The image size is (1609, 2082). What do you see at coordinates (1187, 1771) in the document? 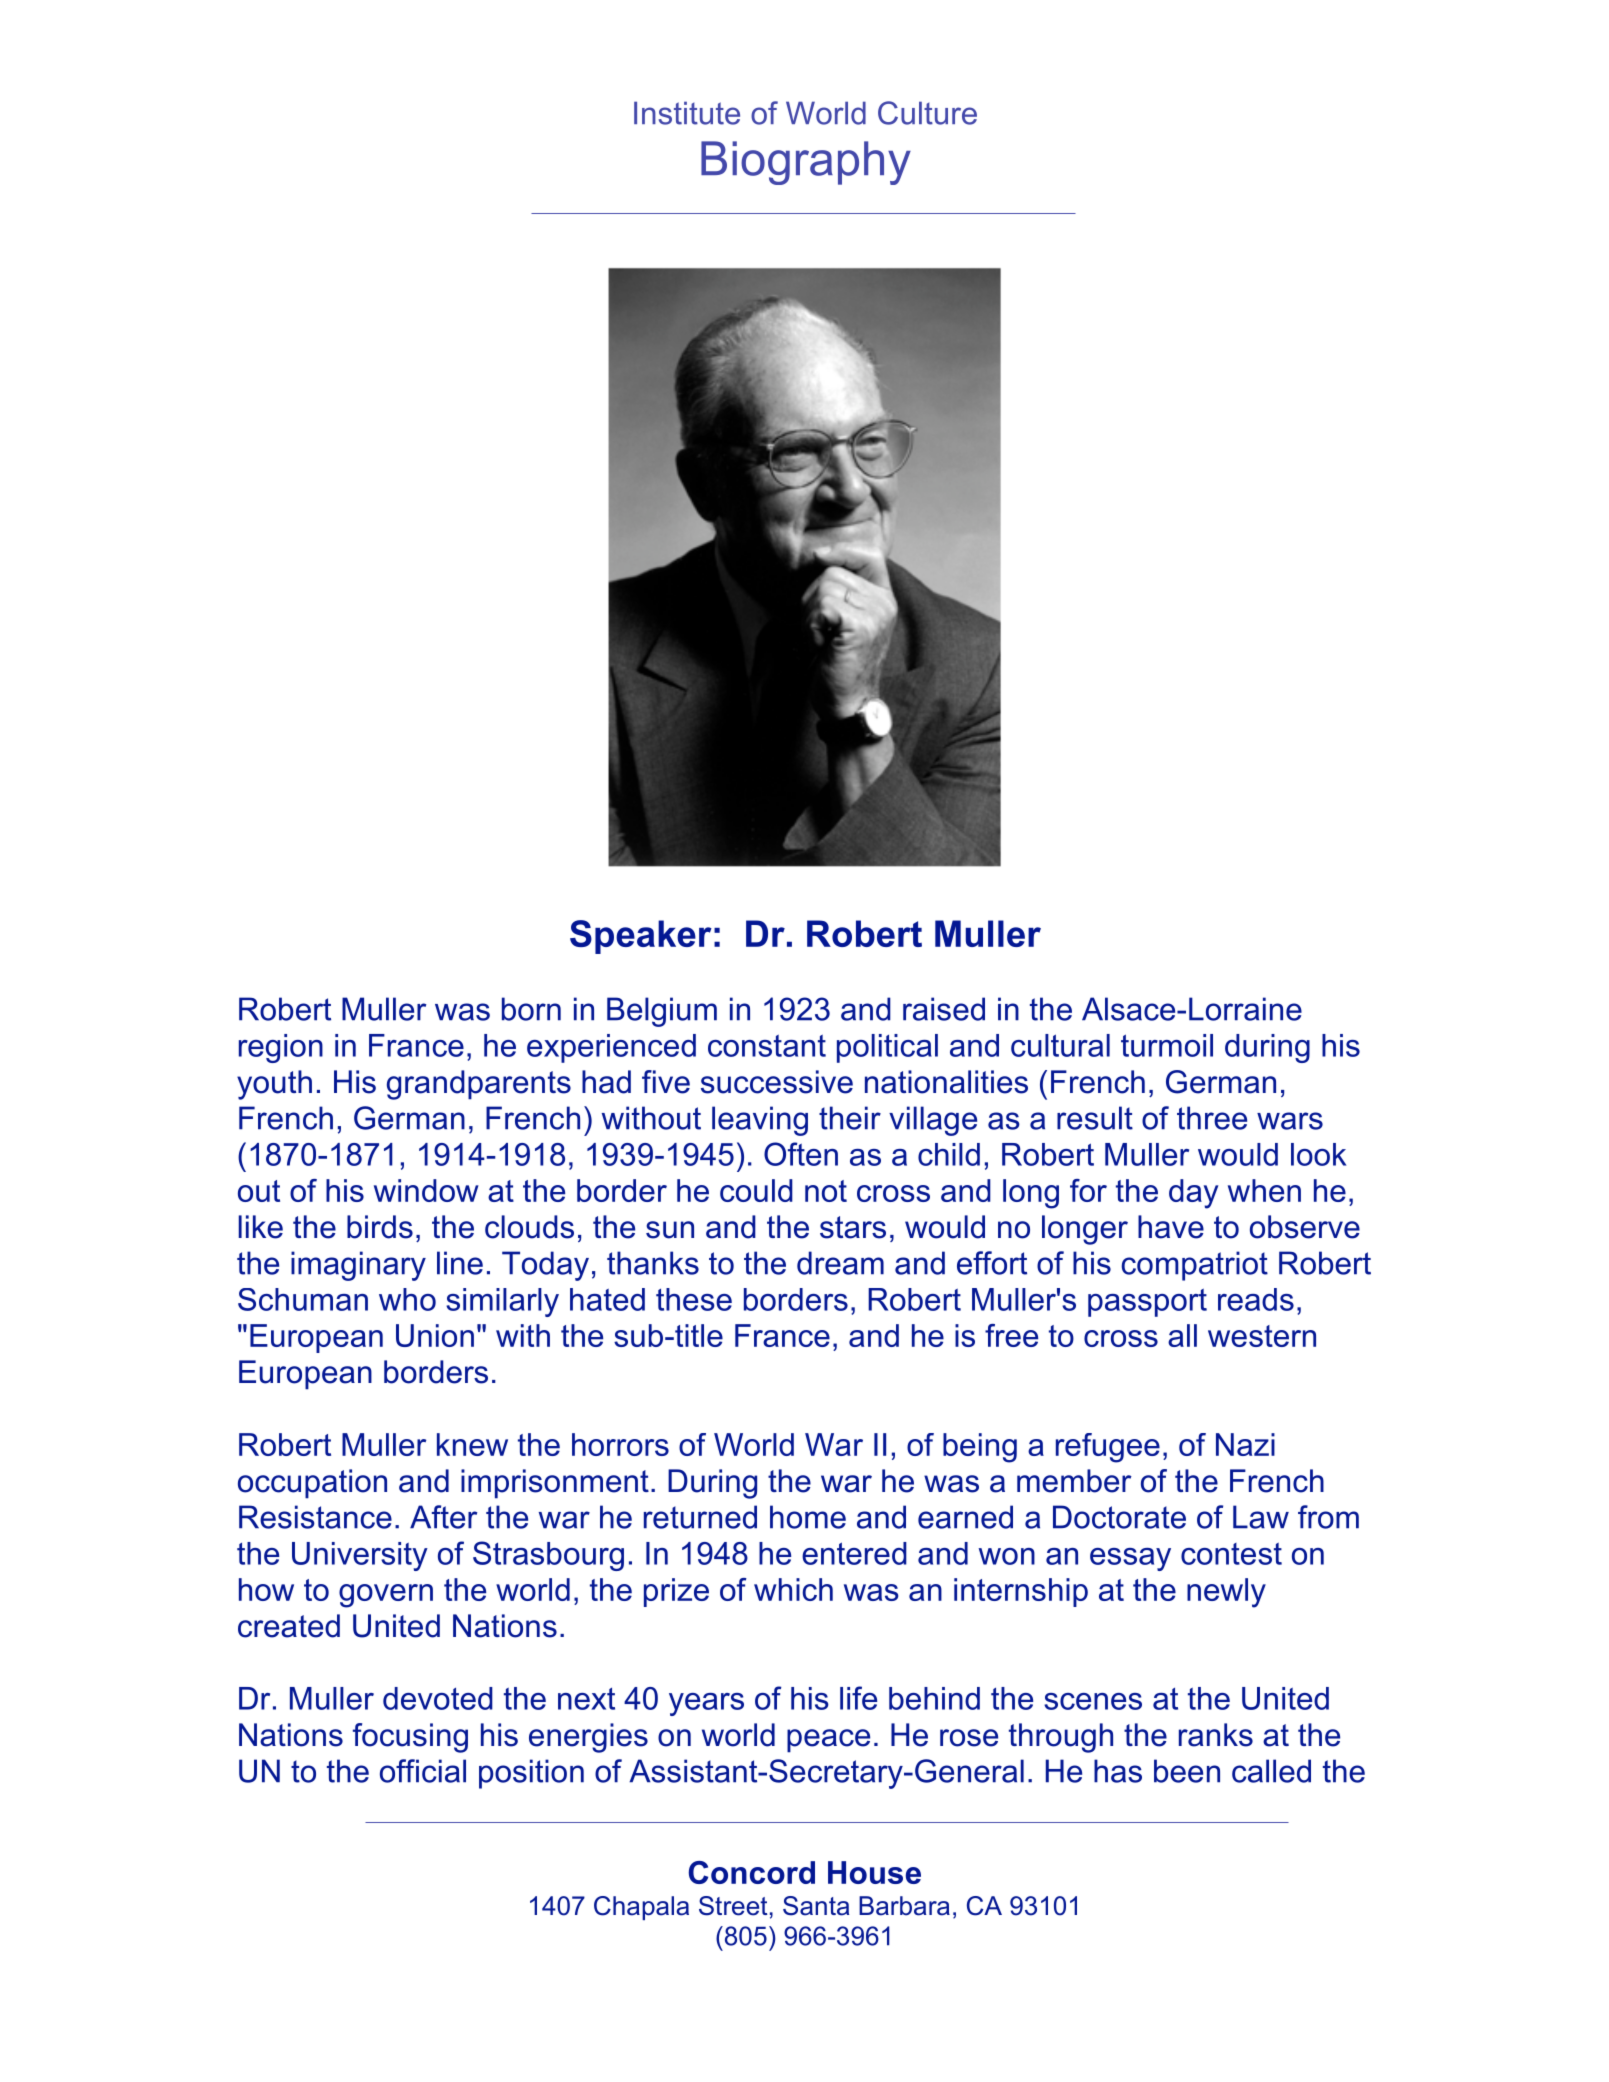
I see `been` at bounding box center [1187, 1771].
